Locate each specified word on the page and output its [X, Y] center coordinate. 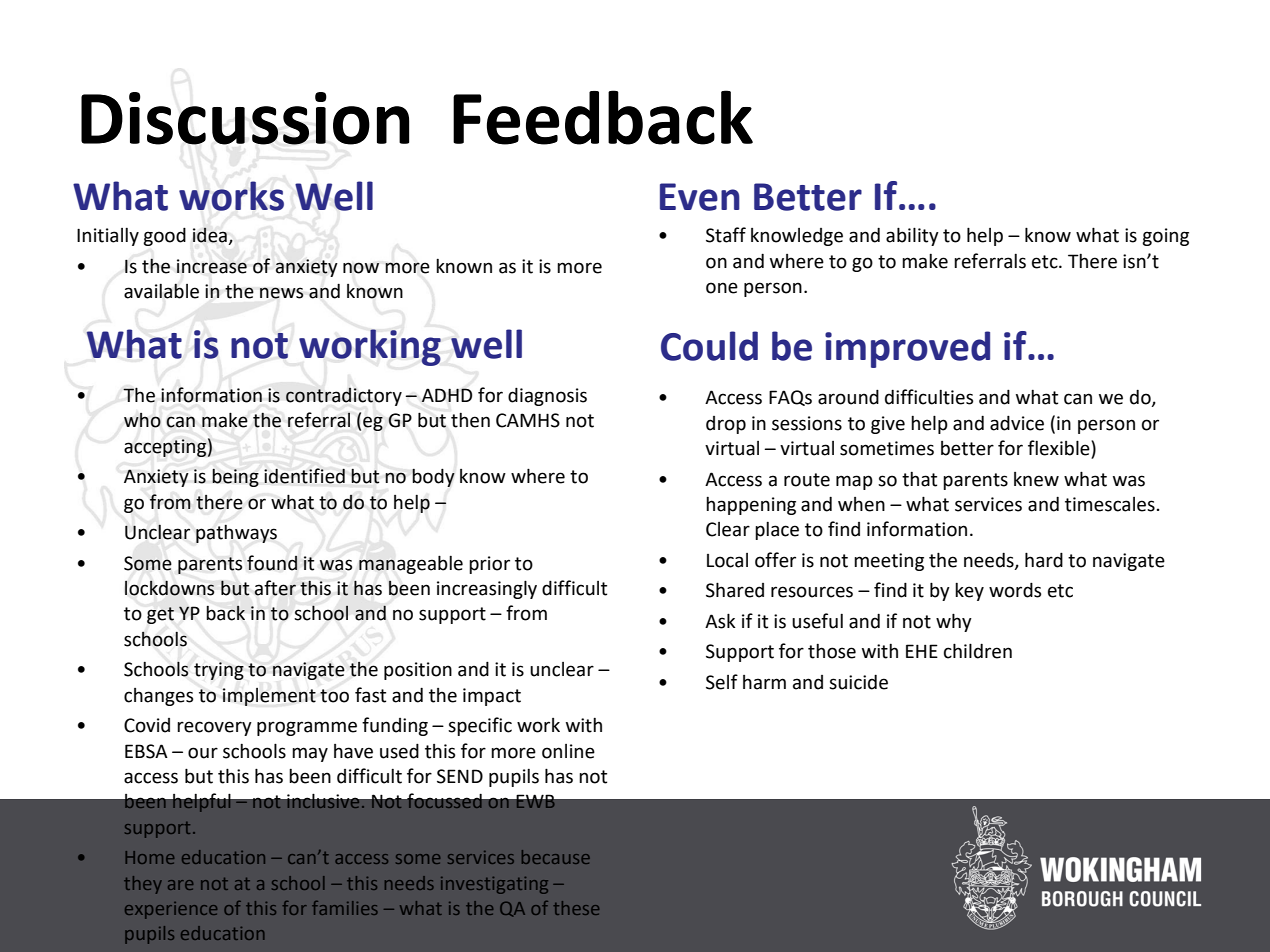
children [978, 651]
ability [912, 236]
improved [907, 349]
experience [171, 910]
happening [751, 506]
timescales [1110, 504]
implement [269, 697]
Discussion [245, 118]
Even [700, 197]
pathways [236, 533]
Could [709, 346]
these [576, 908]
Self [722, 682]
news [281, 293]
